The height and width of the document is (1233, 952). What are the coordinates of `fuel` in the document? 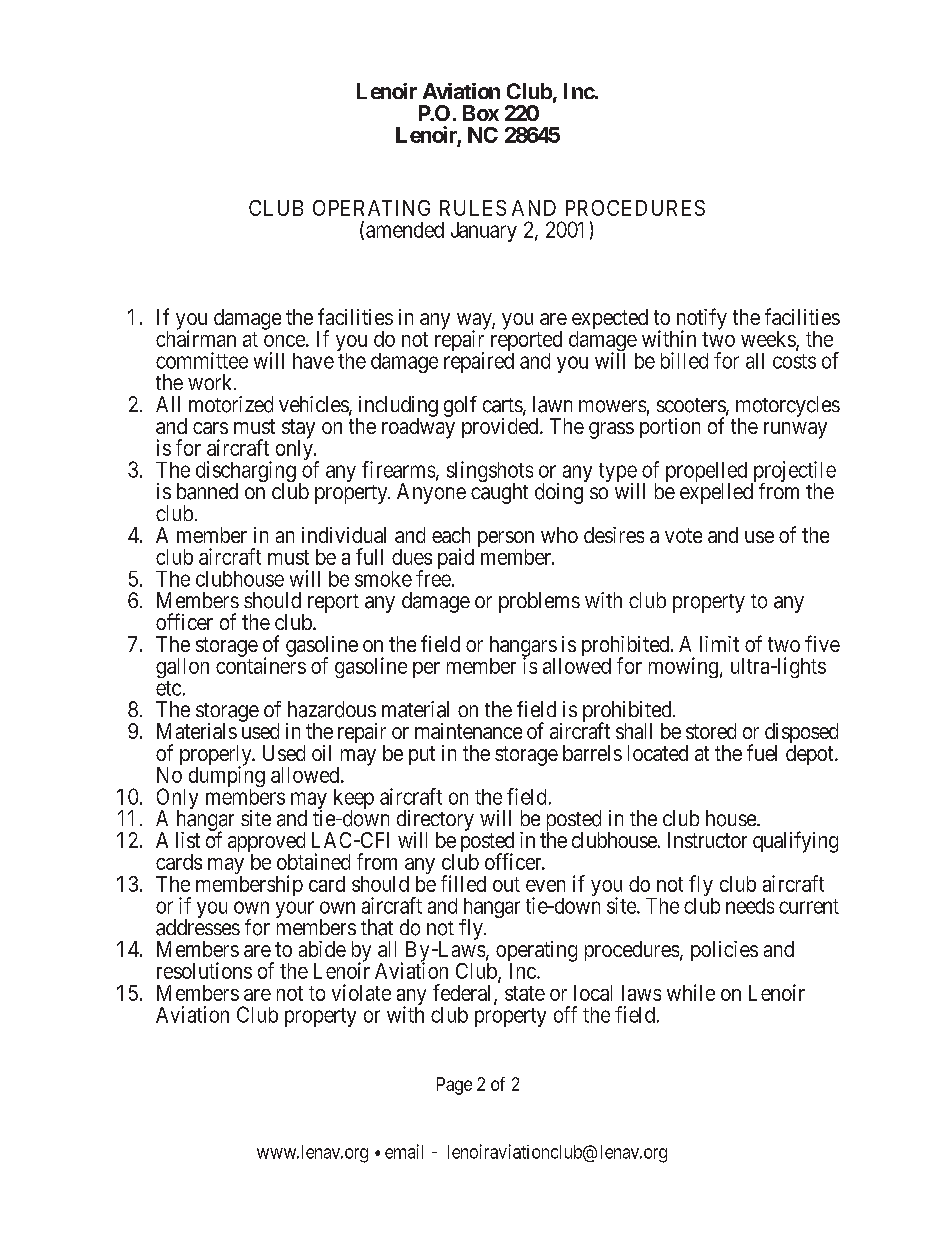 It's located at (762, 752).
